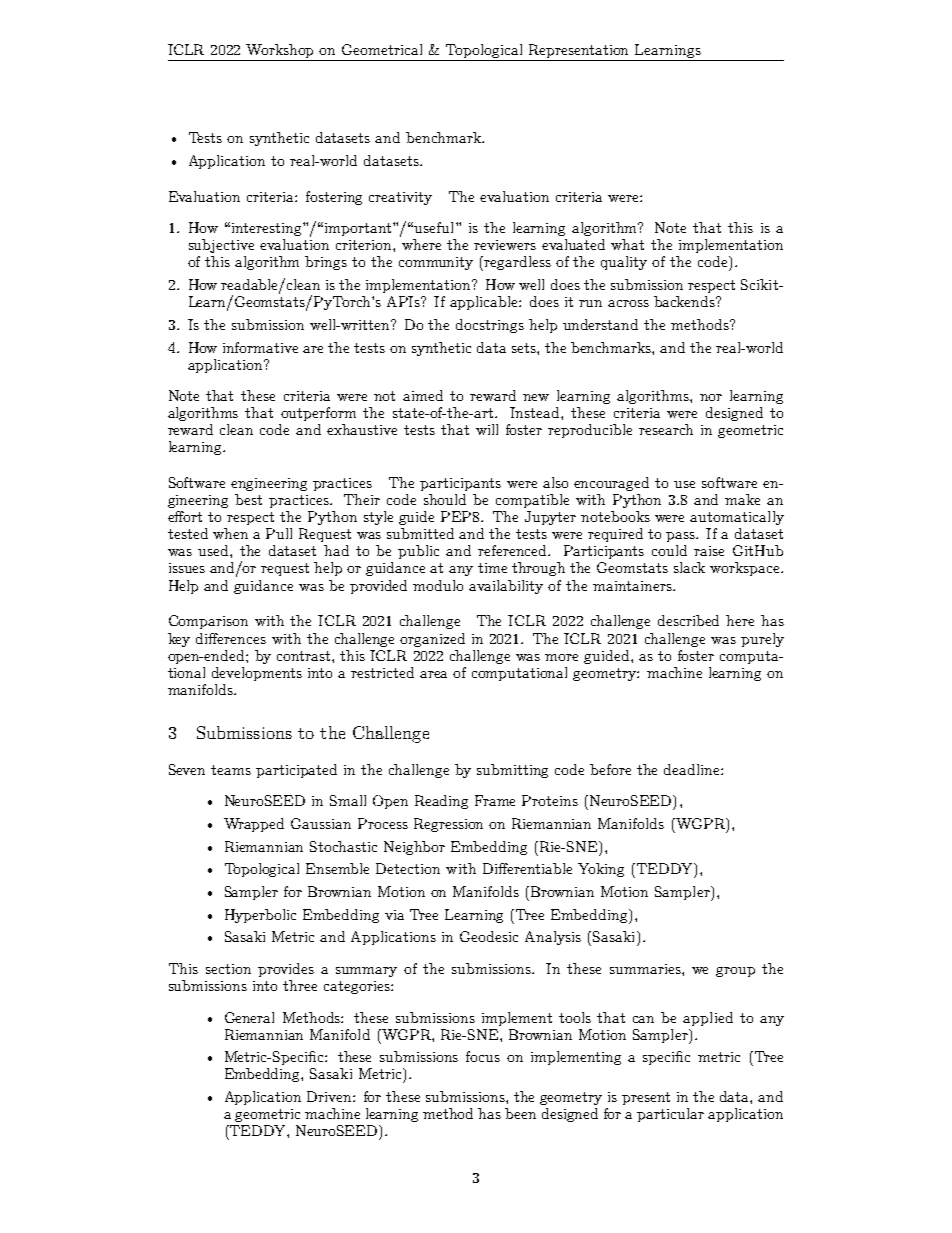 This screenshot has height=1233, width=952. I want to click on General, so click(249, 1017).
